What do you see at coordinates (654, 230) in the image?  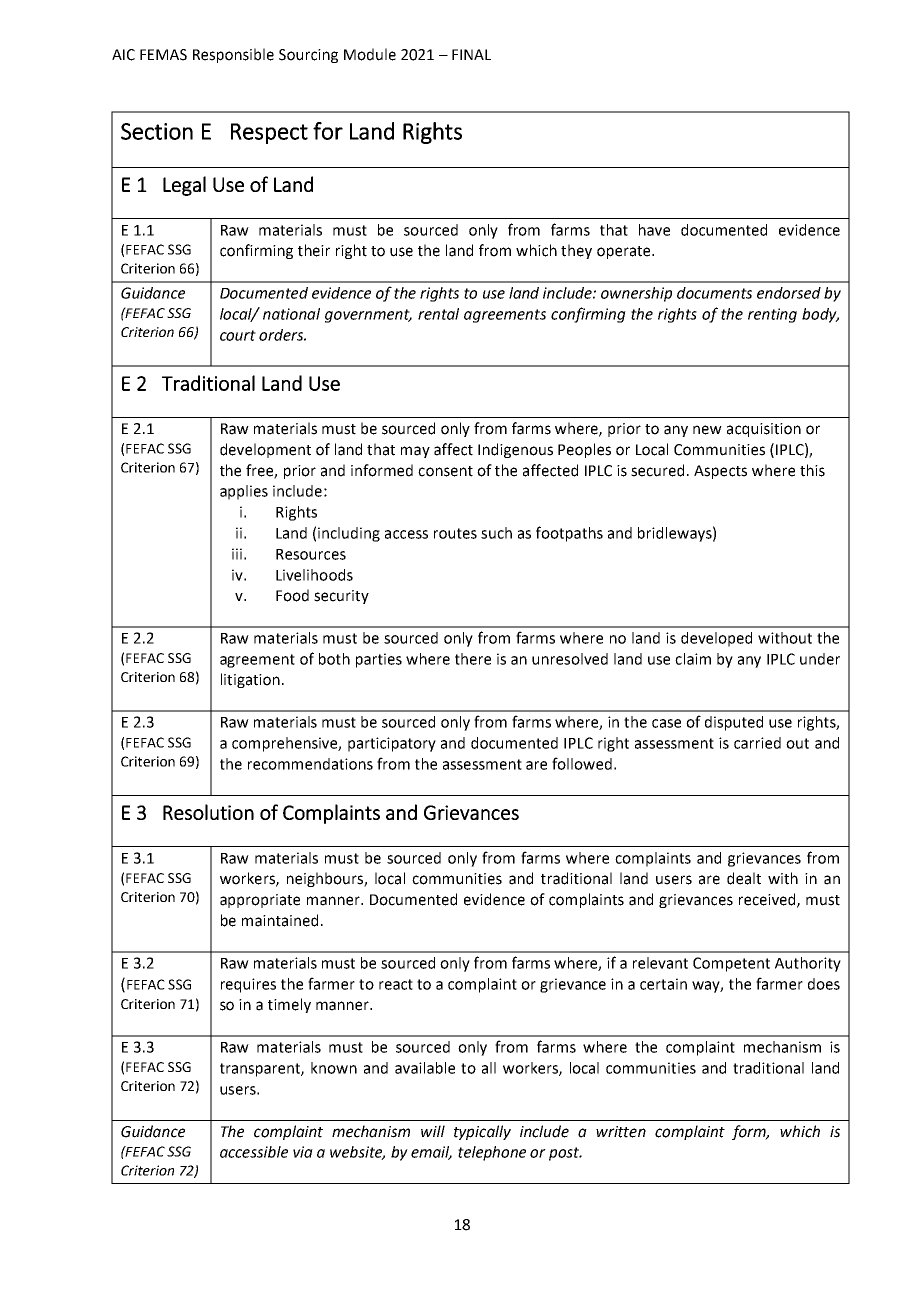 I see `have` at bounding box center [654, 230].
